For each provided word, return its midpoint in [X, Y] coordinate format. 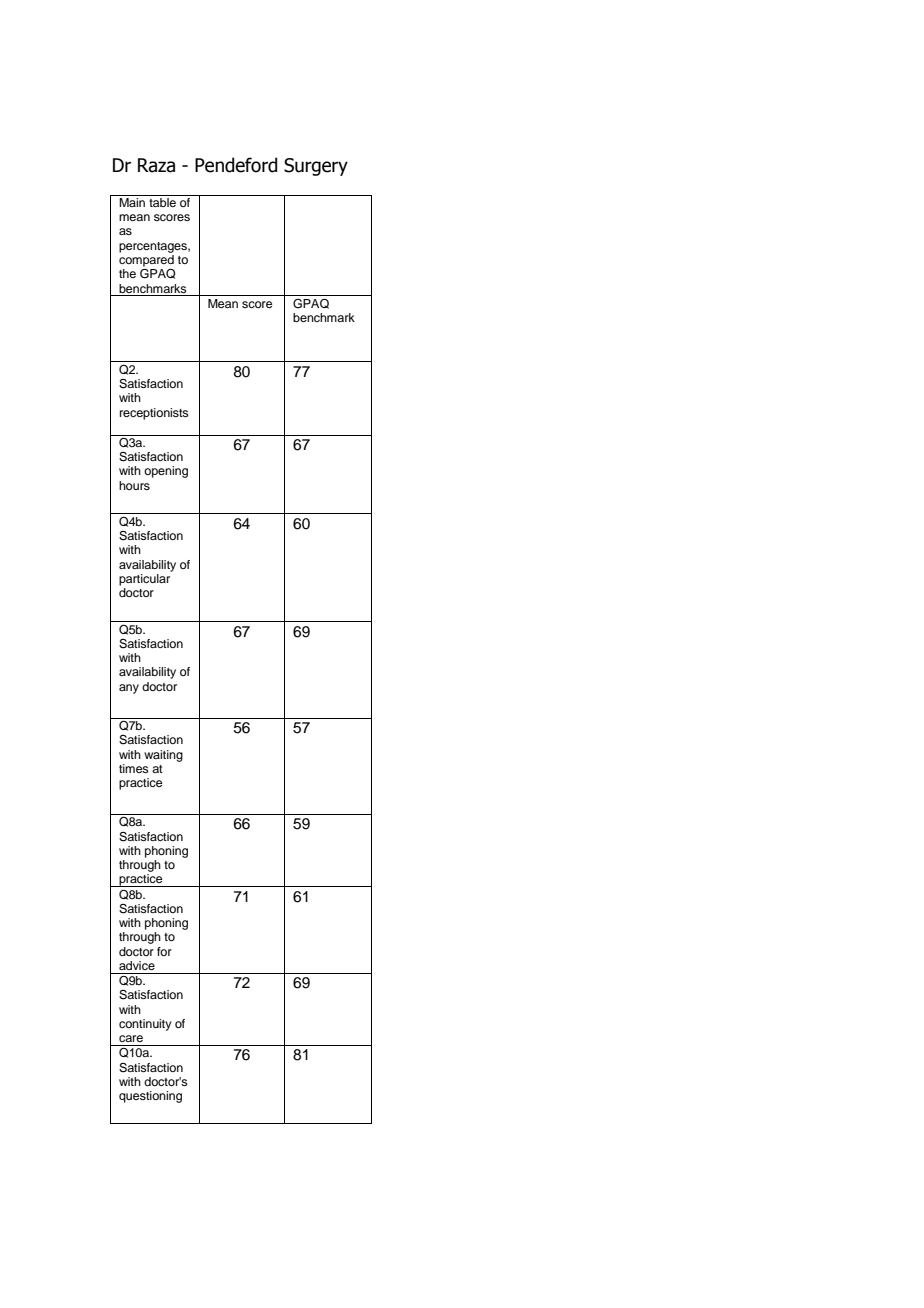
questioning [150, 1097]
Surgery [316, 167]
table [162, 201]
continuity [145, 1025]
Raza [156, 165]
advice [137, 965]
